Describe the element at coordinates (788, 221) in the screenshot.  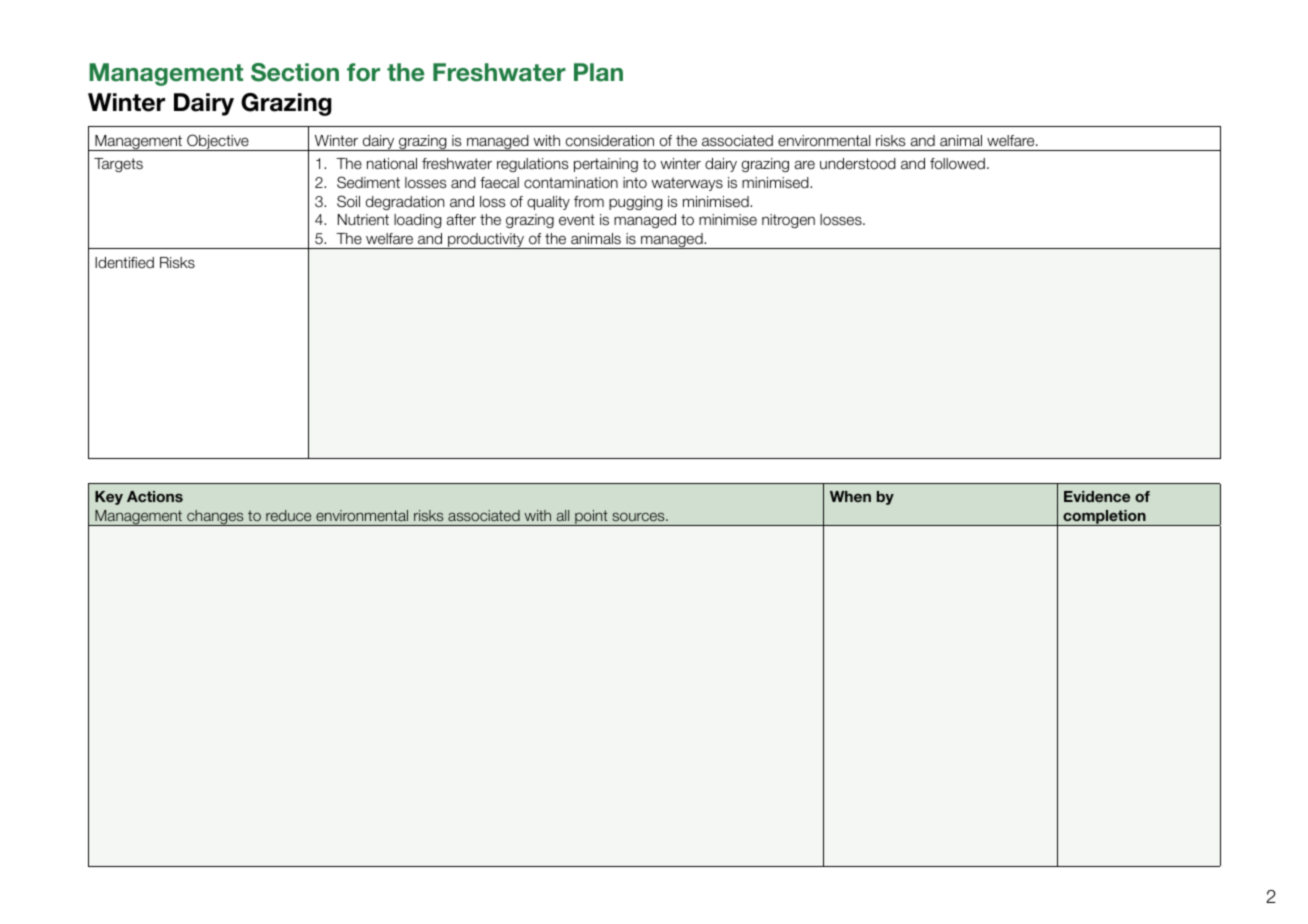
I see `nitrogen` at that location.
